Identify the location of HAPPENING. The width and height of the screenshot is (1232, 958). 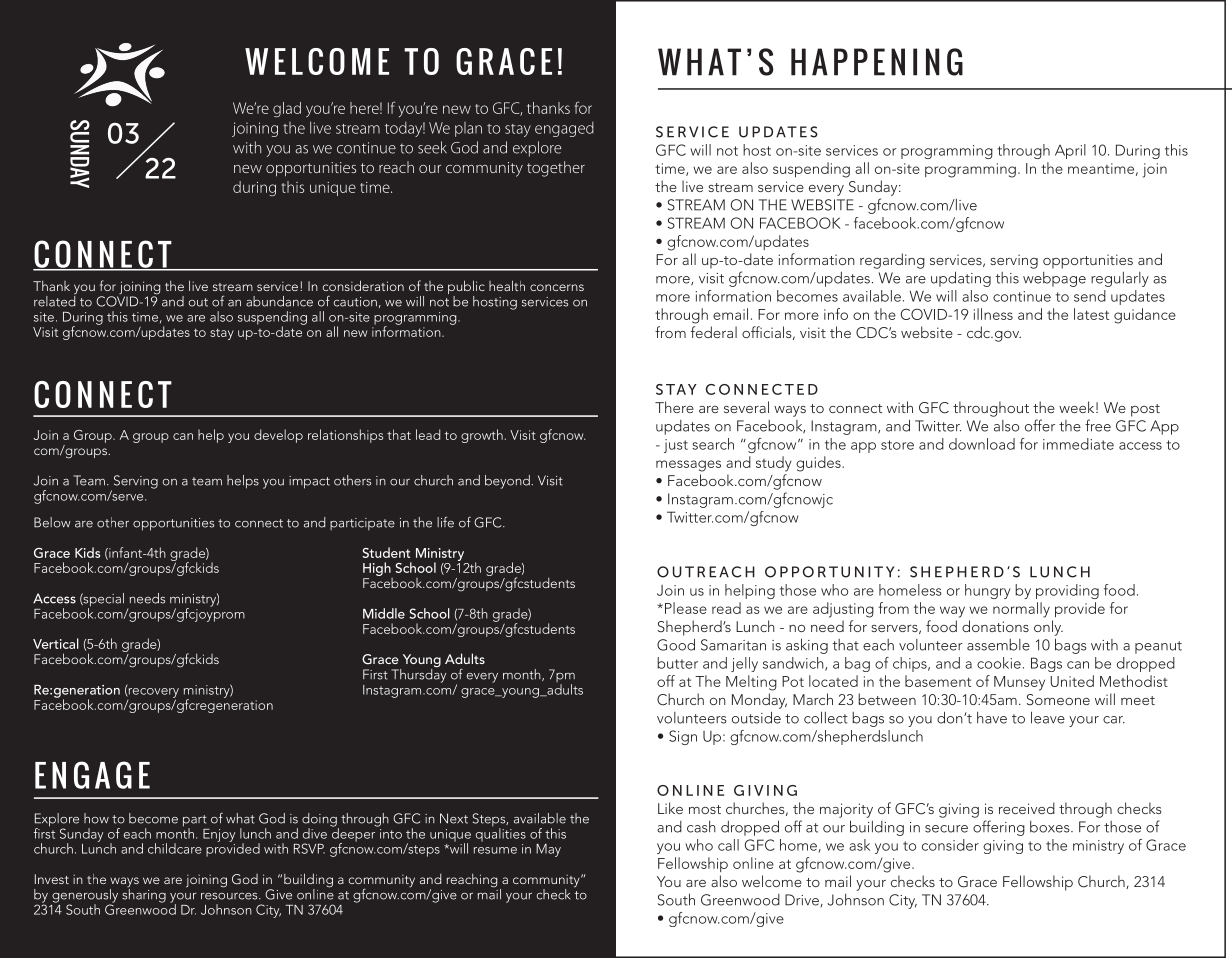
(877, 62).
